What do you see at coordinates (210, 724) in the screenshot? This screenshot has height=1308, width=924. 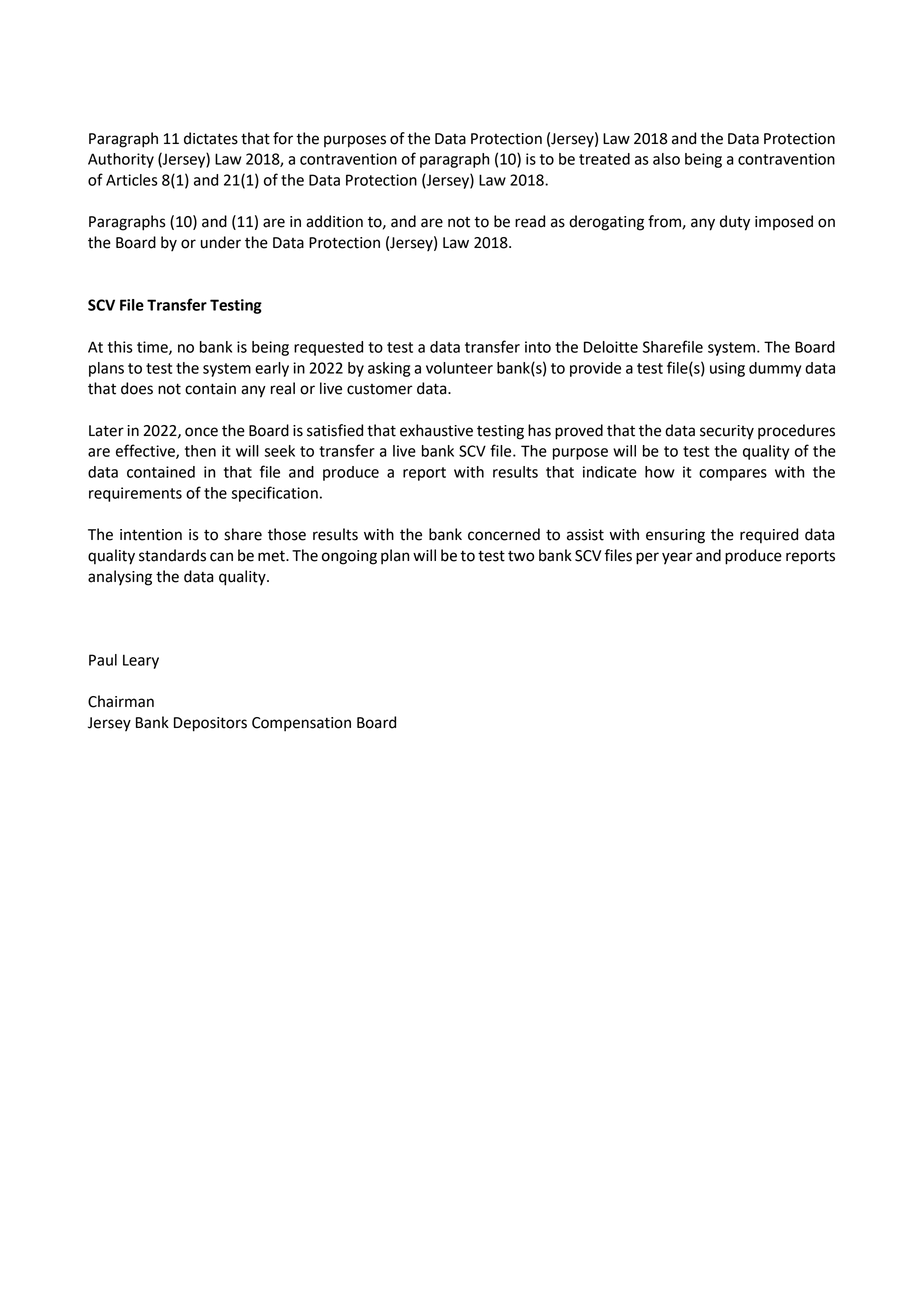 I see `Depositors` at bounding box center [210, 724].
